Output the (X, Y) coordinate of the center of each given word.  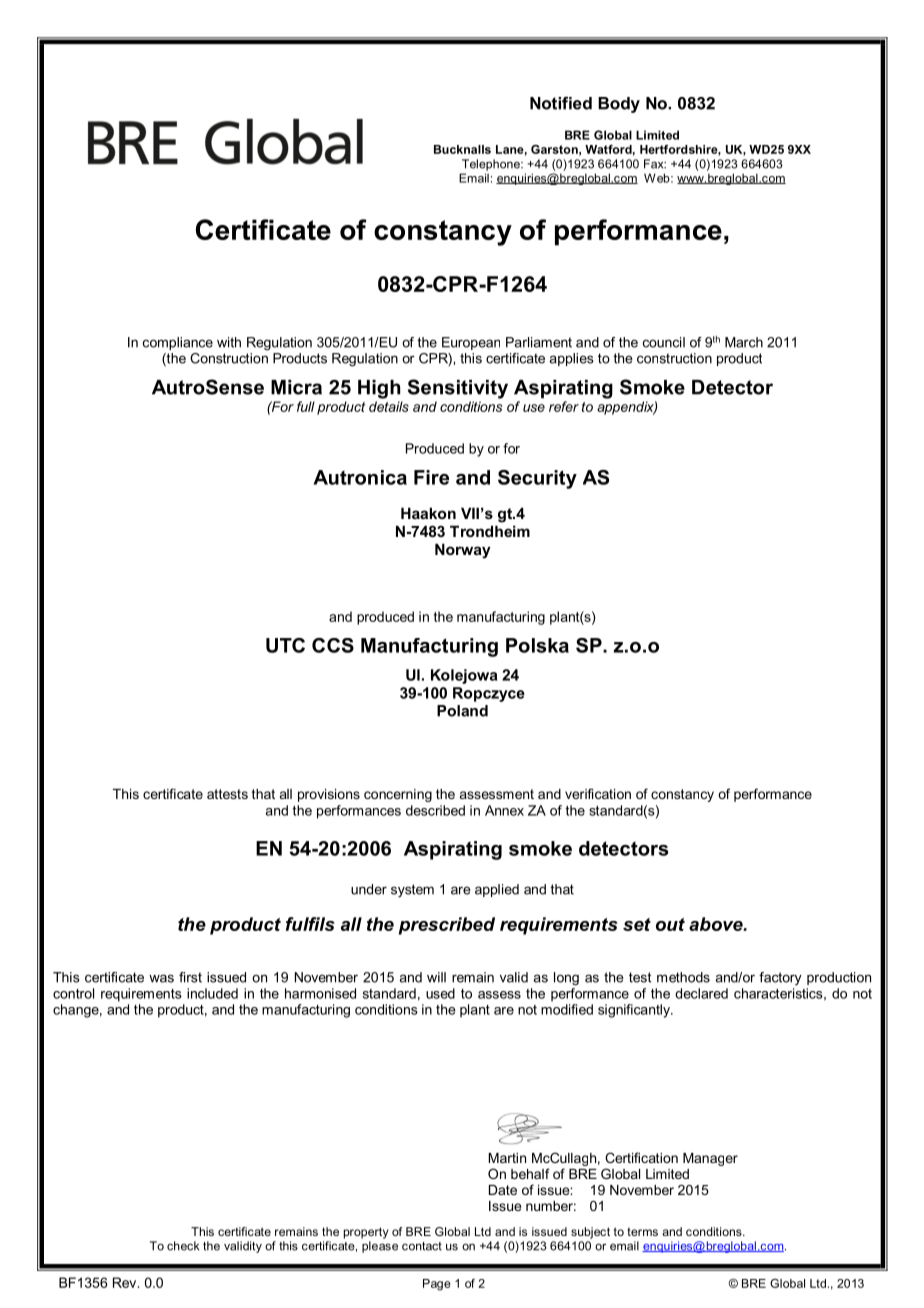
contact (422, 1246)
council (664, 342)
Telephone (492, 165)
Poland (462, 711)
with (229, 342)
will (436, 977)
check (183, 1246)
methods (683, 977)
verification (598, 793)
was (161, 978)
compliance (178, 343)
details (389, 406)
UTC (285, 645)
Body (619, 105)
